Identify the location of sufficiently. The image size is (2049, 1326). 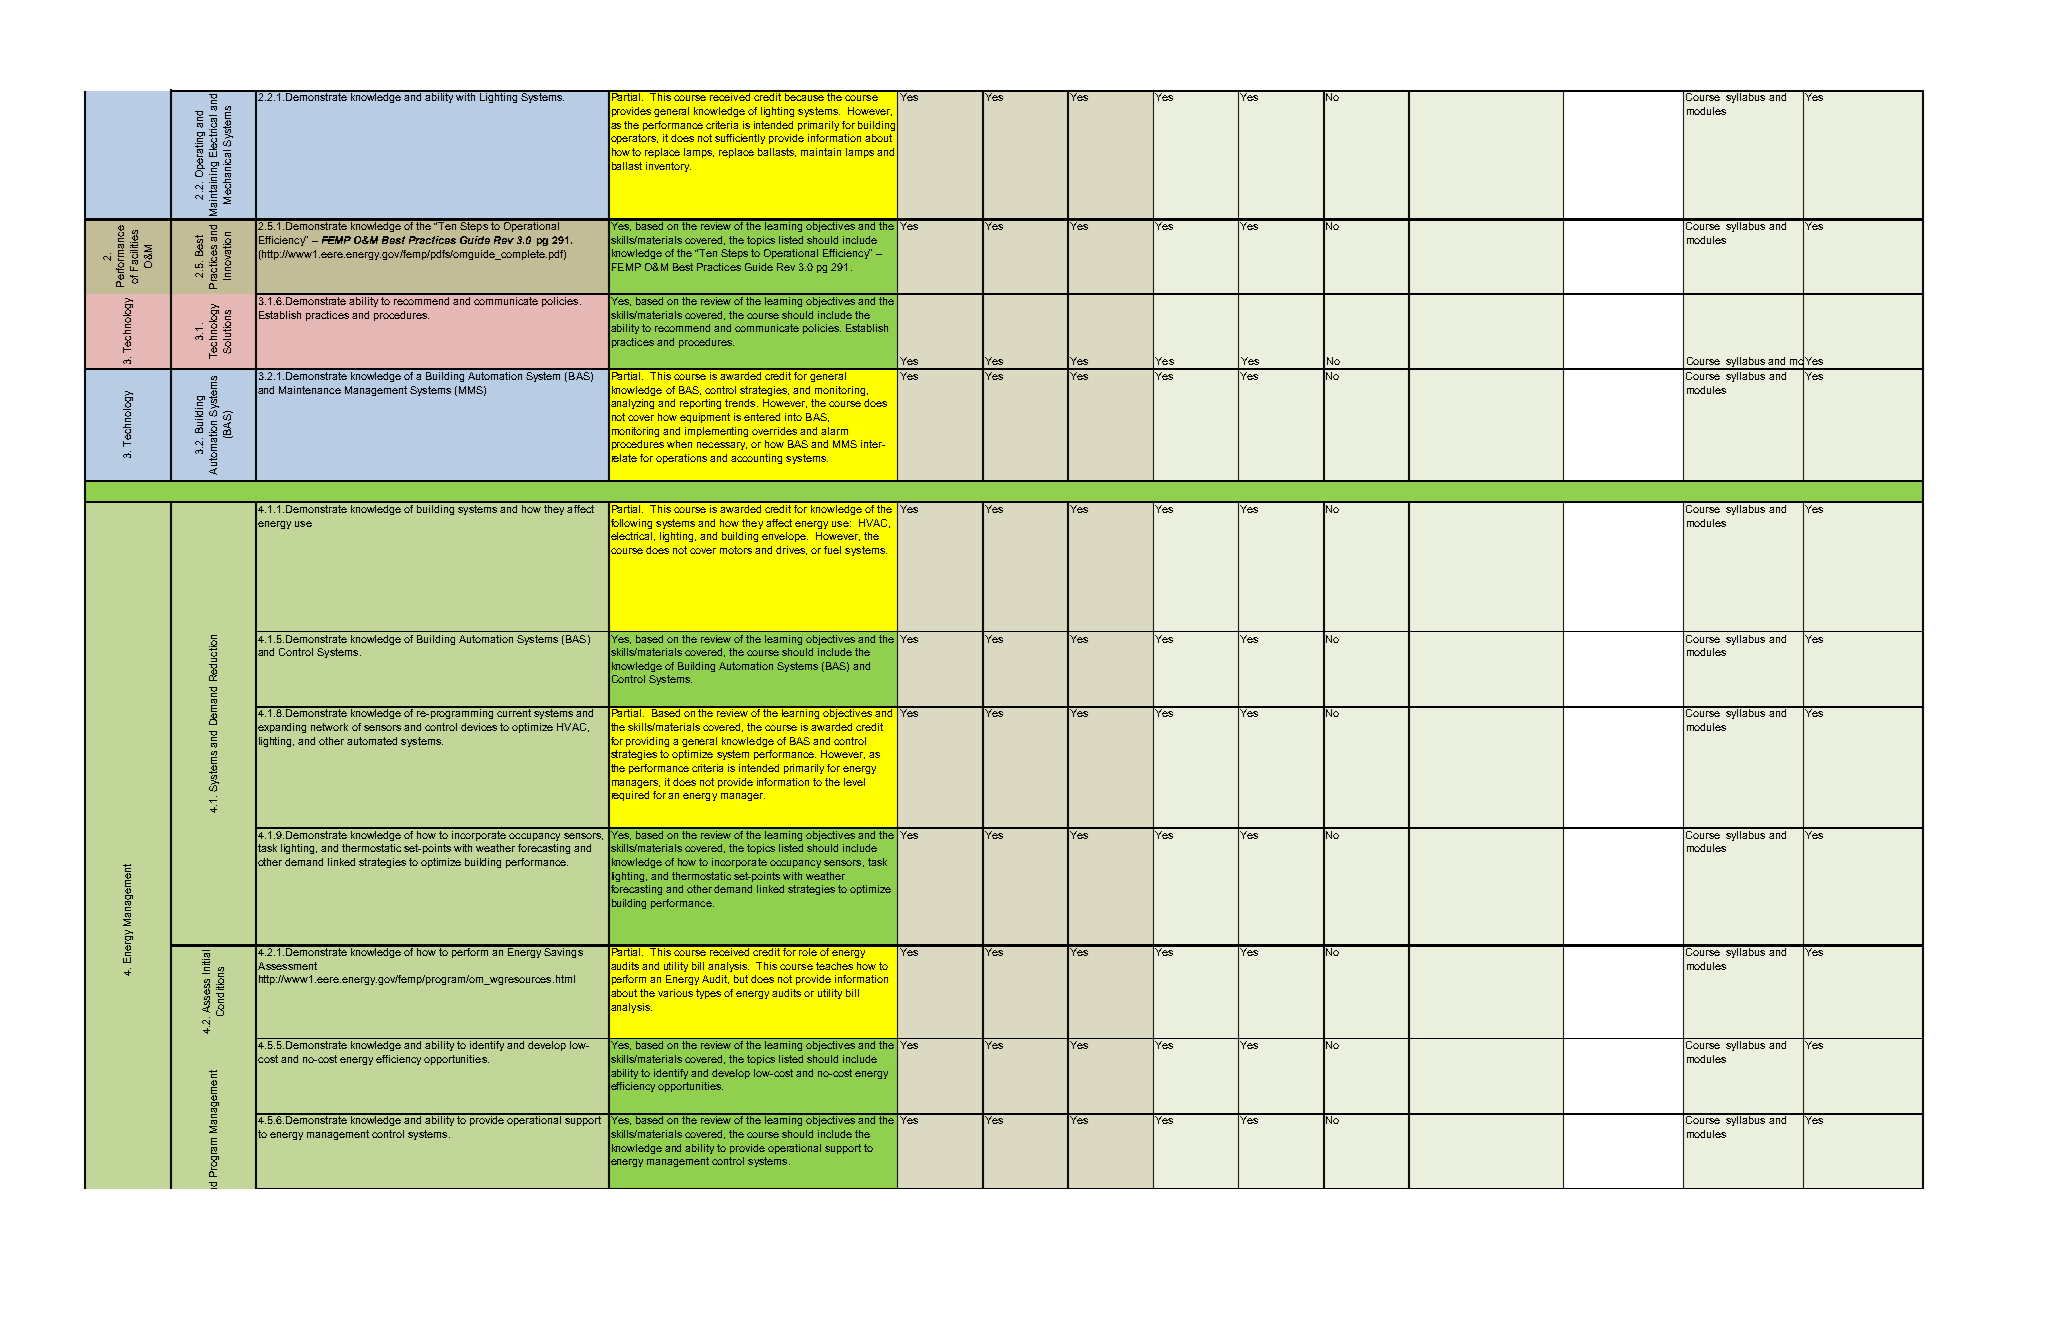
(740, 139).
